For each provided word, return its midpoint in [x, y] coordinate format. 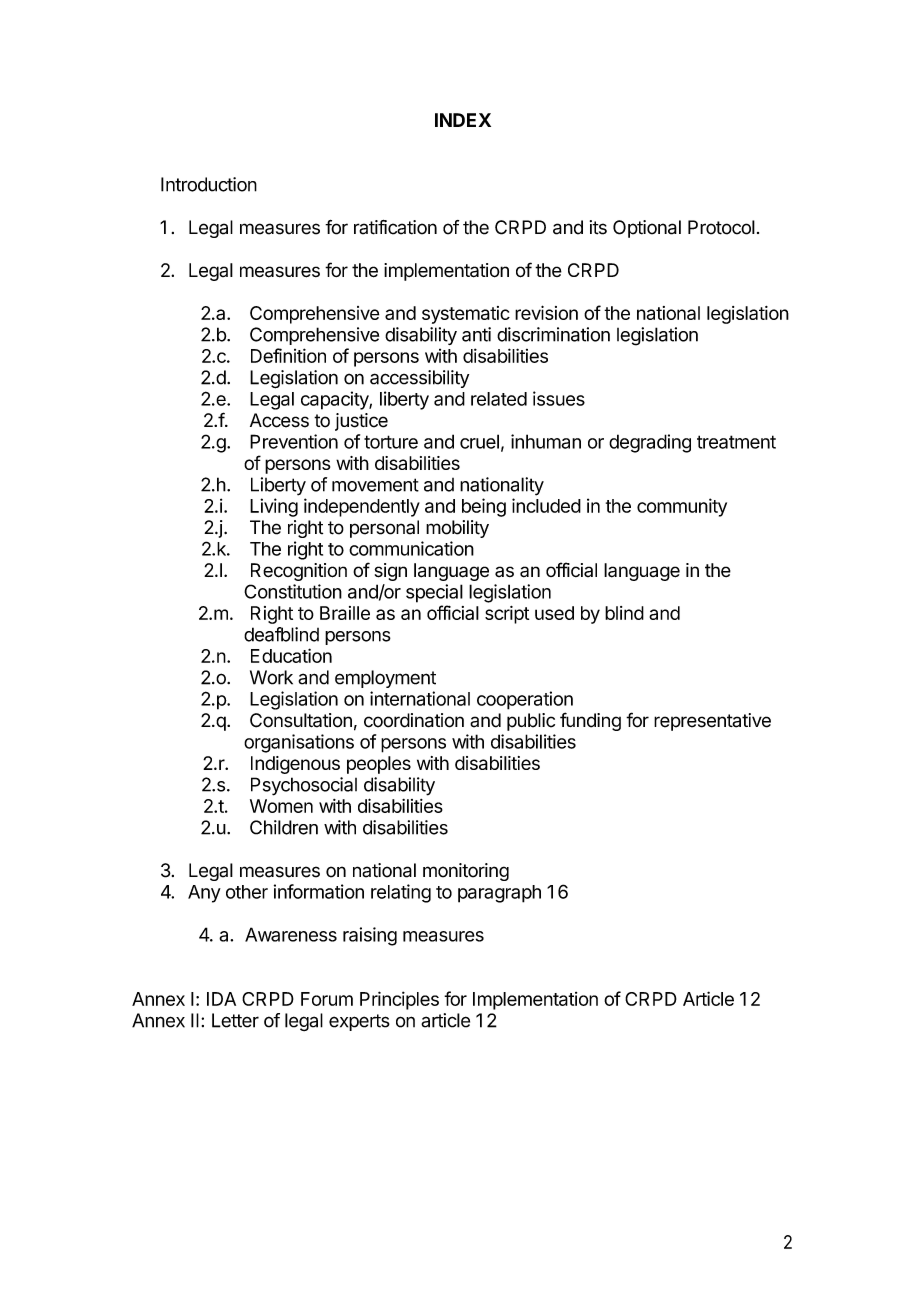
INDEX [463, 120]
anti [476, 334]
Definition [288, 355]
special [434, 593]
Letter [235, 1020]
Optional [647, 229]
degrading [650, 443]
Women [281, 806]
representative [712, 722]
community [682, 507]
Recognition [299, 572]
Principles [399, 1000]
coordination [414, 720]
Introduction [209, 184]
